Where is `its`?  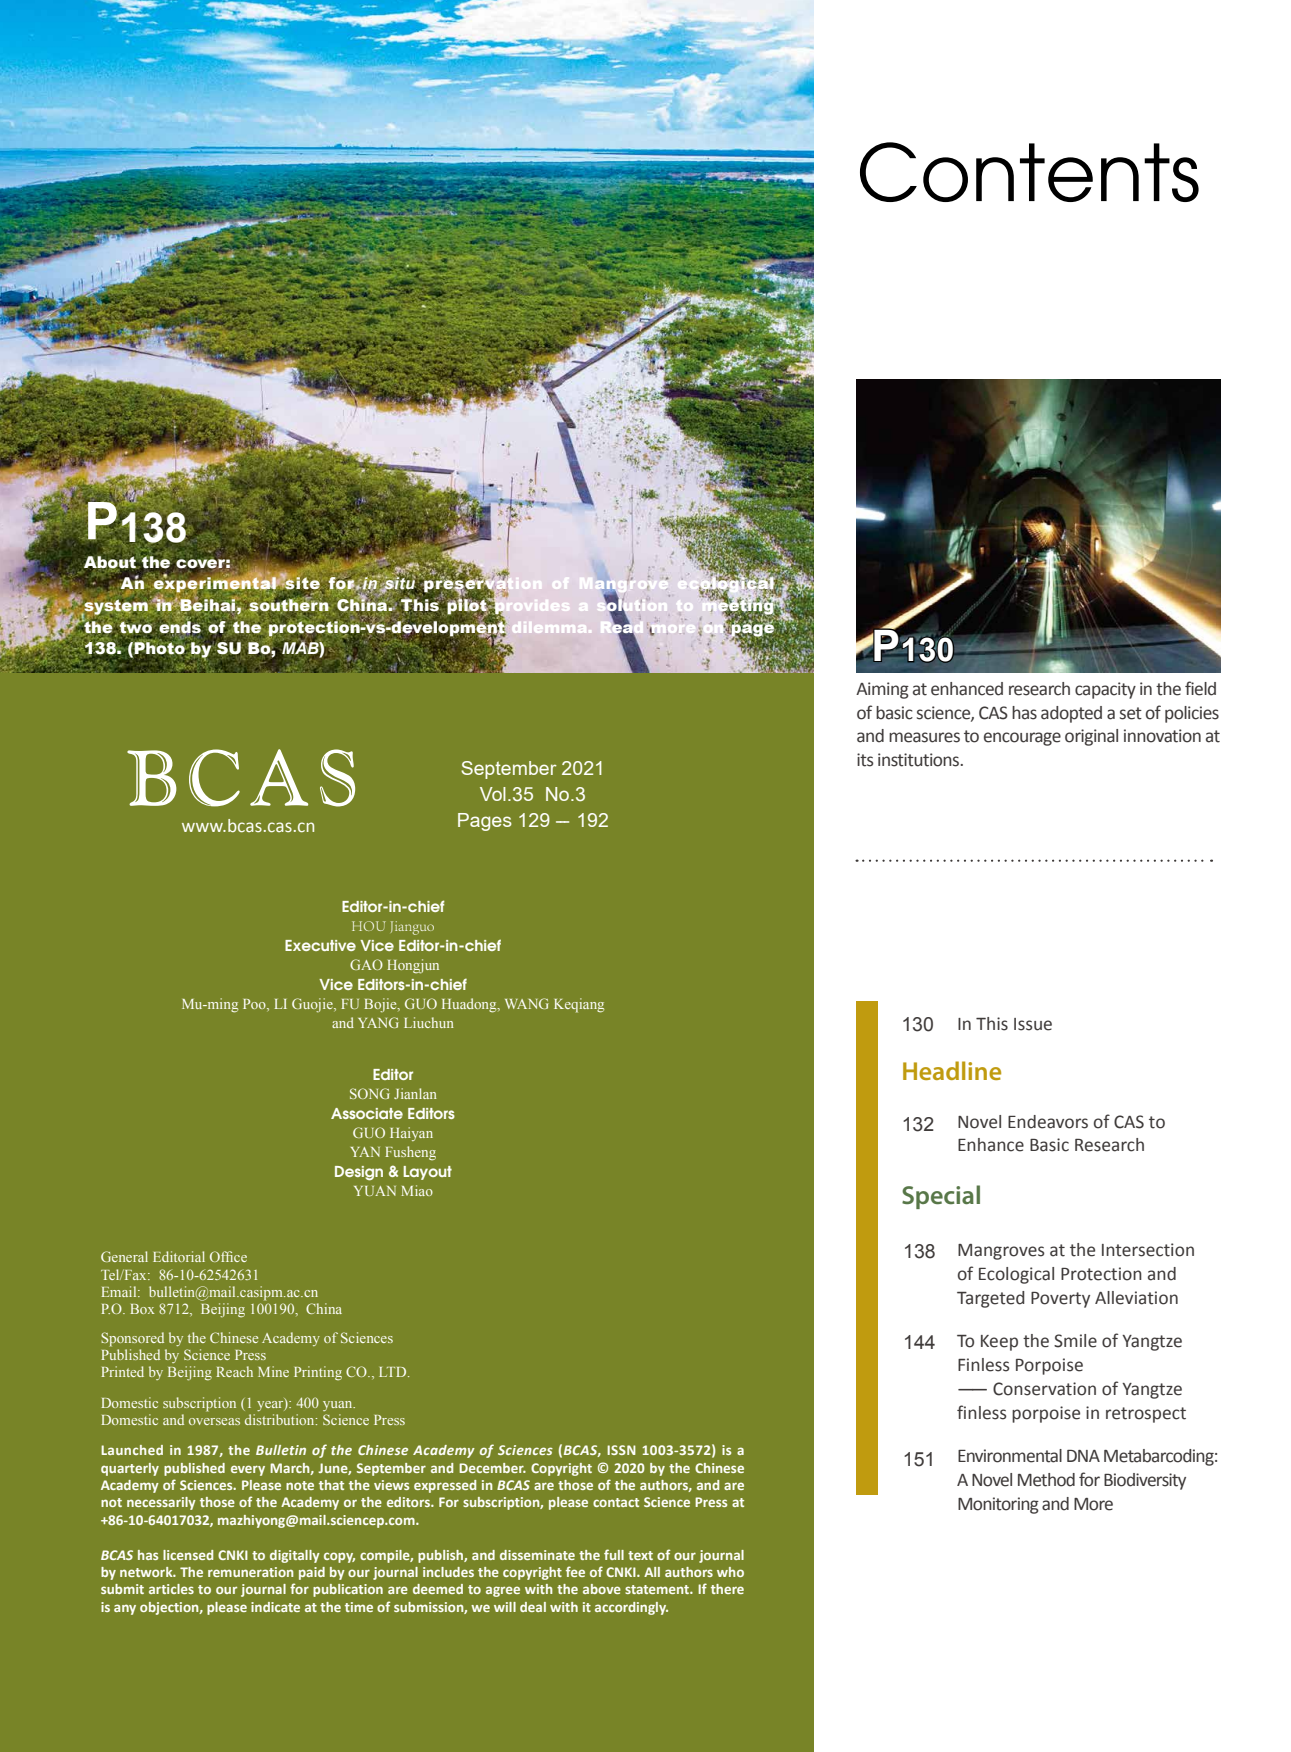
its is located at coordinates (865, 760).
